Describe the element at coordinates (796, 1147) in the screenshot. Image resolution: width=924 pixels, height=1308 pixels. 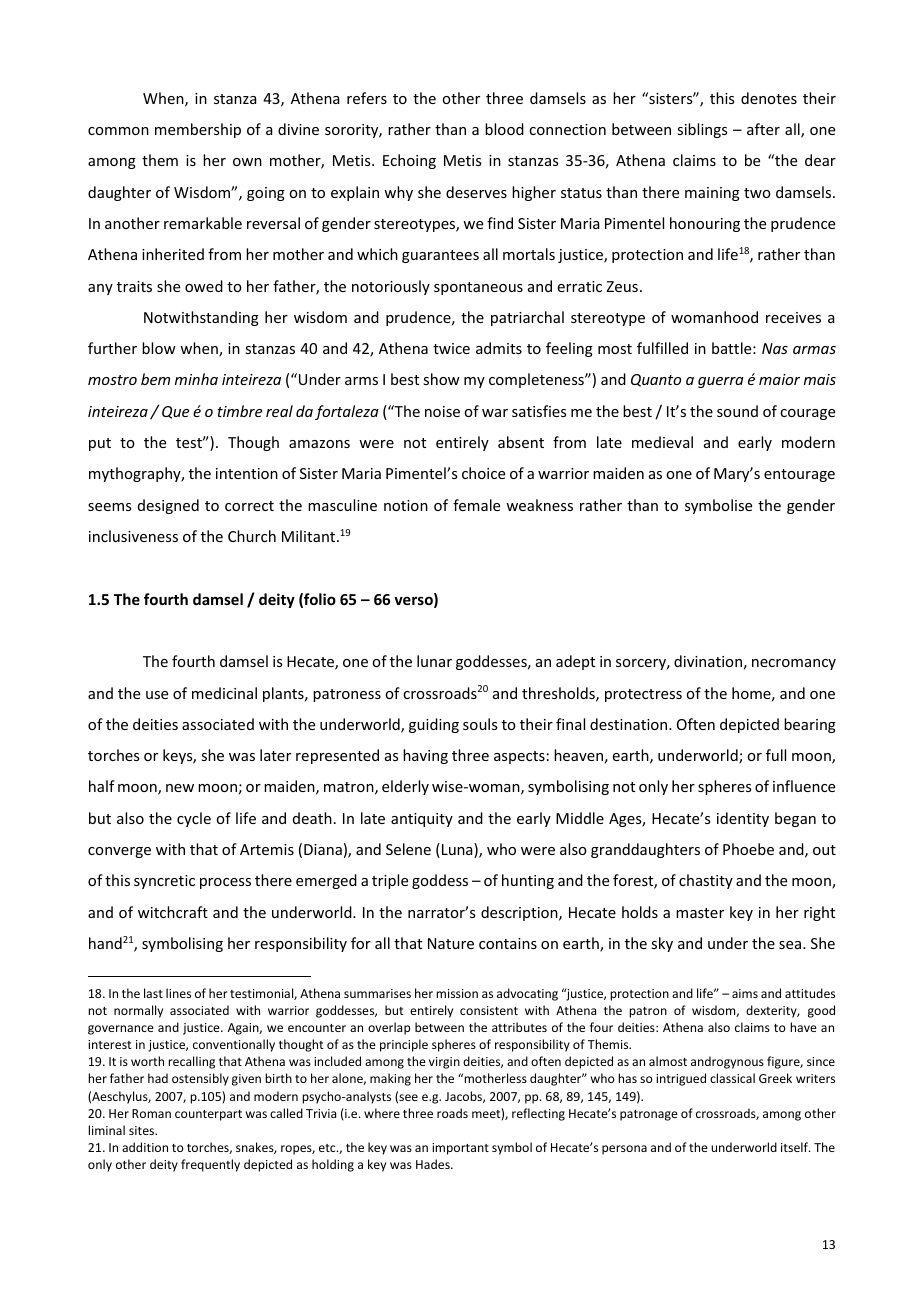
I see `itself` at that location.
